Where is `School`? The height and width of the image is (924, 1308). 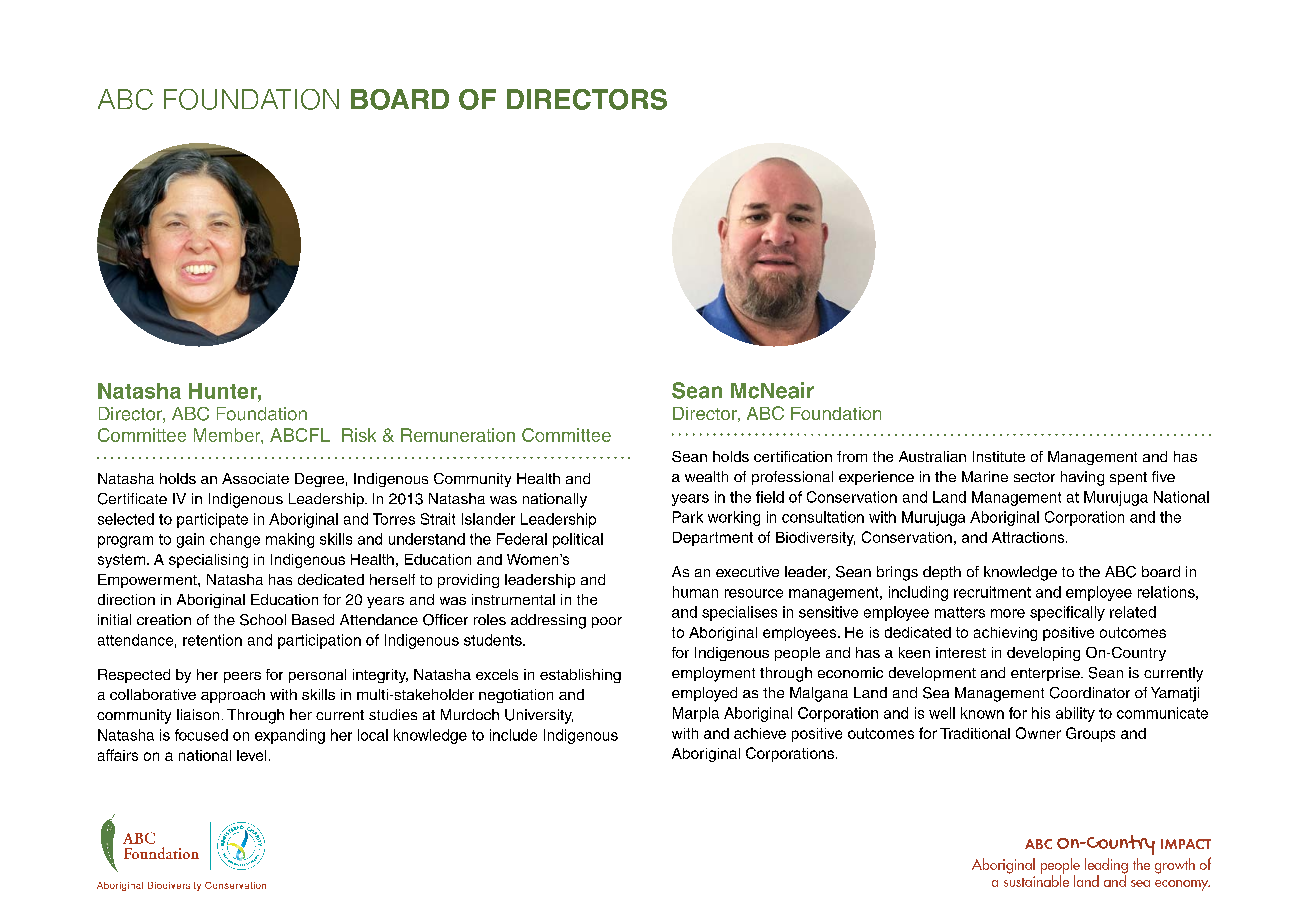
School is located at coordinates (263, 620).
